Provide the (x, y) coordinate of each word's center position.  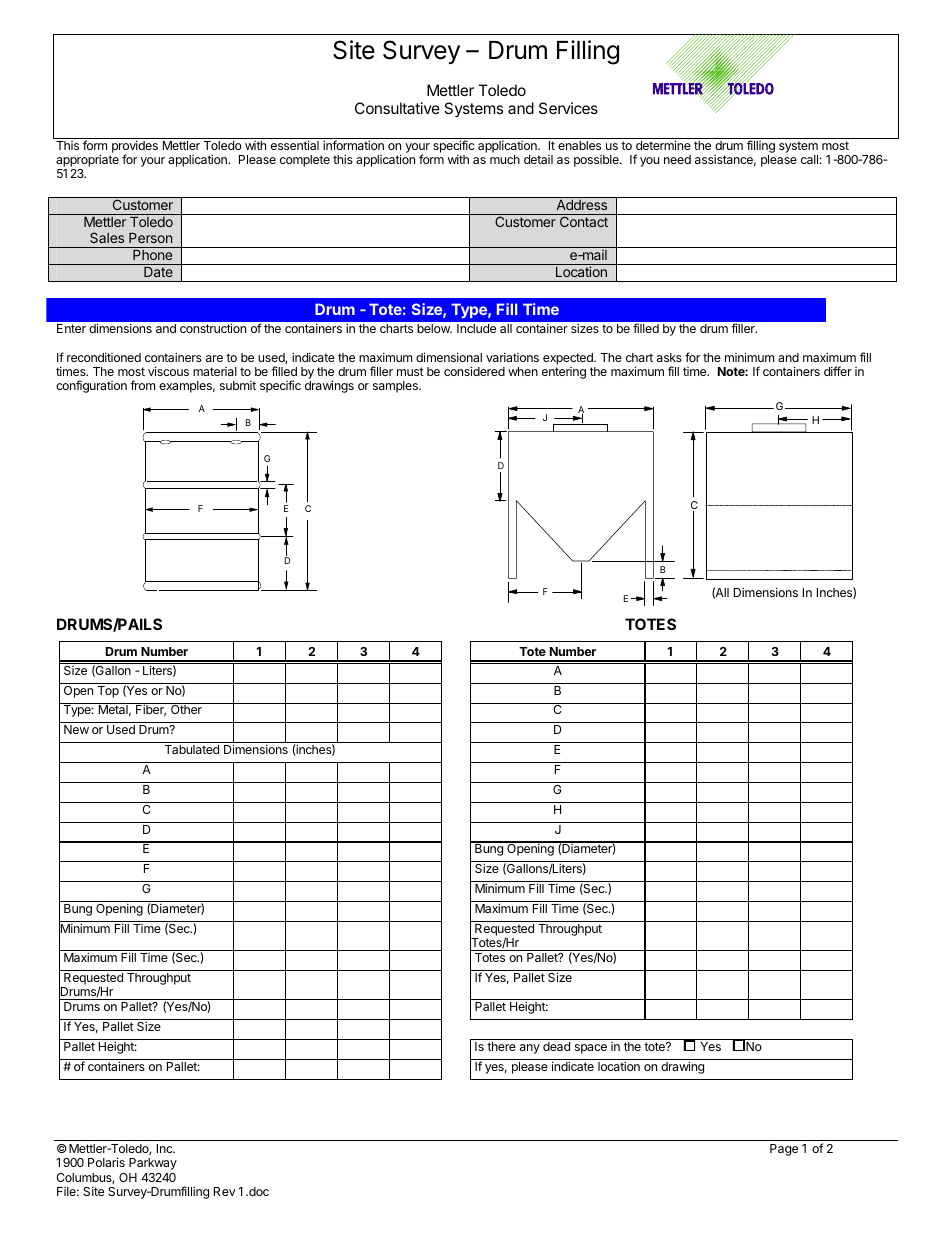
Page (784, 1150)
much (505, 159)
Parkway (153, 1164)
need (677, 159)
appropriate (87, 160)
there (501, 1046)
